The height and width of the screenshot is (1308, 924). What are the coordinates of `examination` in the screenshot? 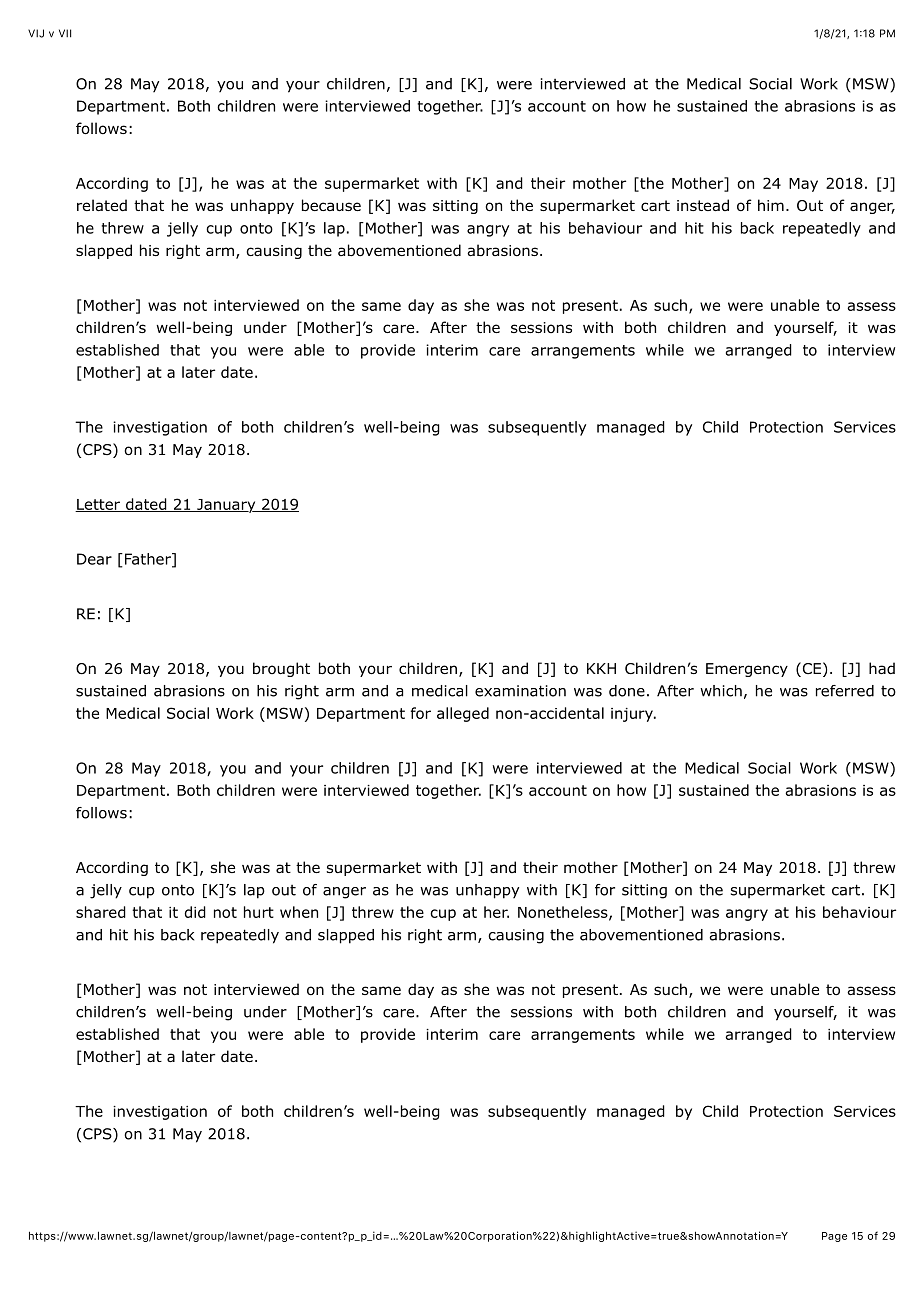 It's located at (520, 691).
